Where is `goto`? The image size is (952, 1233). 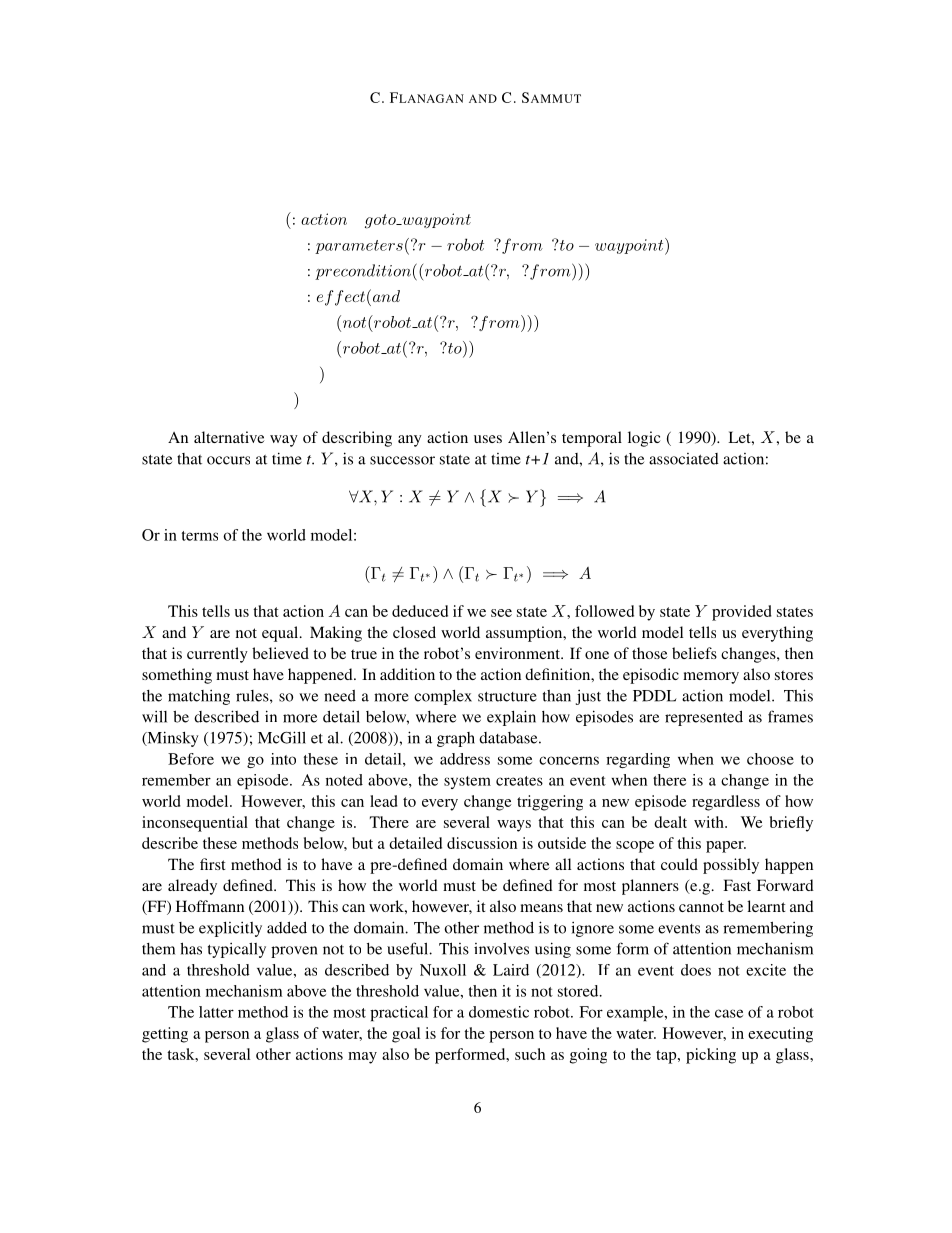 goto is located at coordinates (381, 221).
